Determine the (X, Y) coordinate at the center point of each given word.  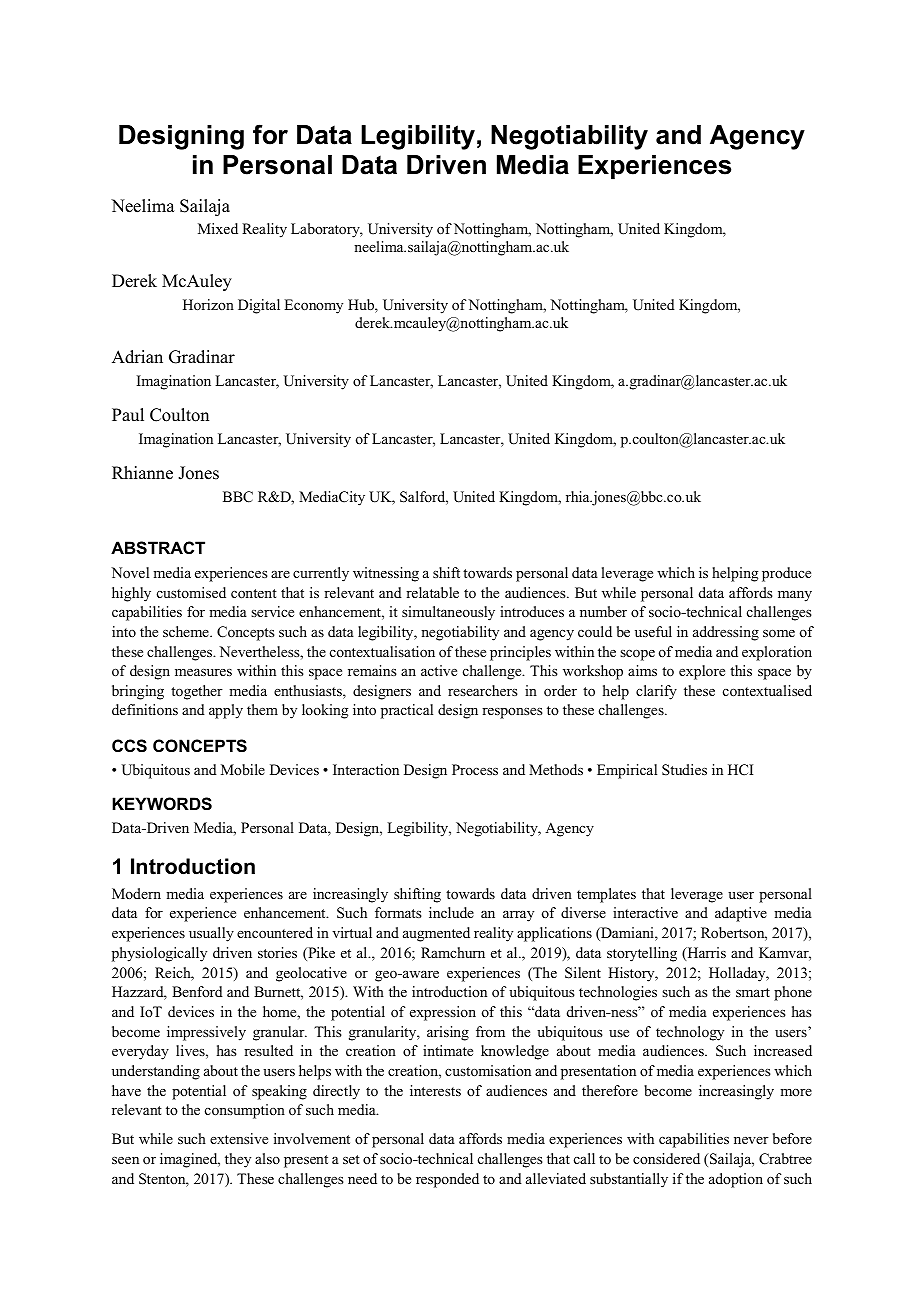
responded (447, 1180)
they (238, 1160)
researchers (483, 690)
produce (786, 574)
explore (702, 672)
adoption (736, 1180)
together (197, 692)
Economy (313, 306)
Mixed (218, 228)
